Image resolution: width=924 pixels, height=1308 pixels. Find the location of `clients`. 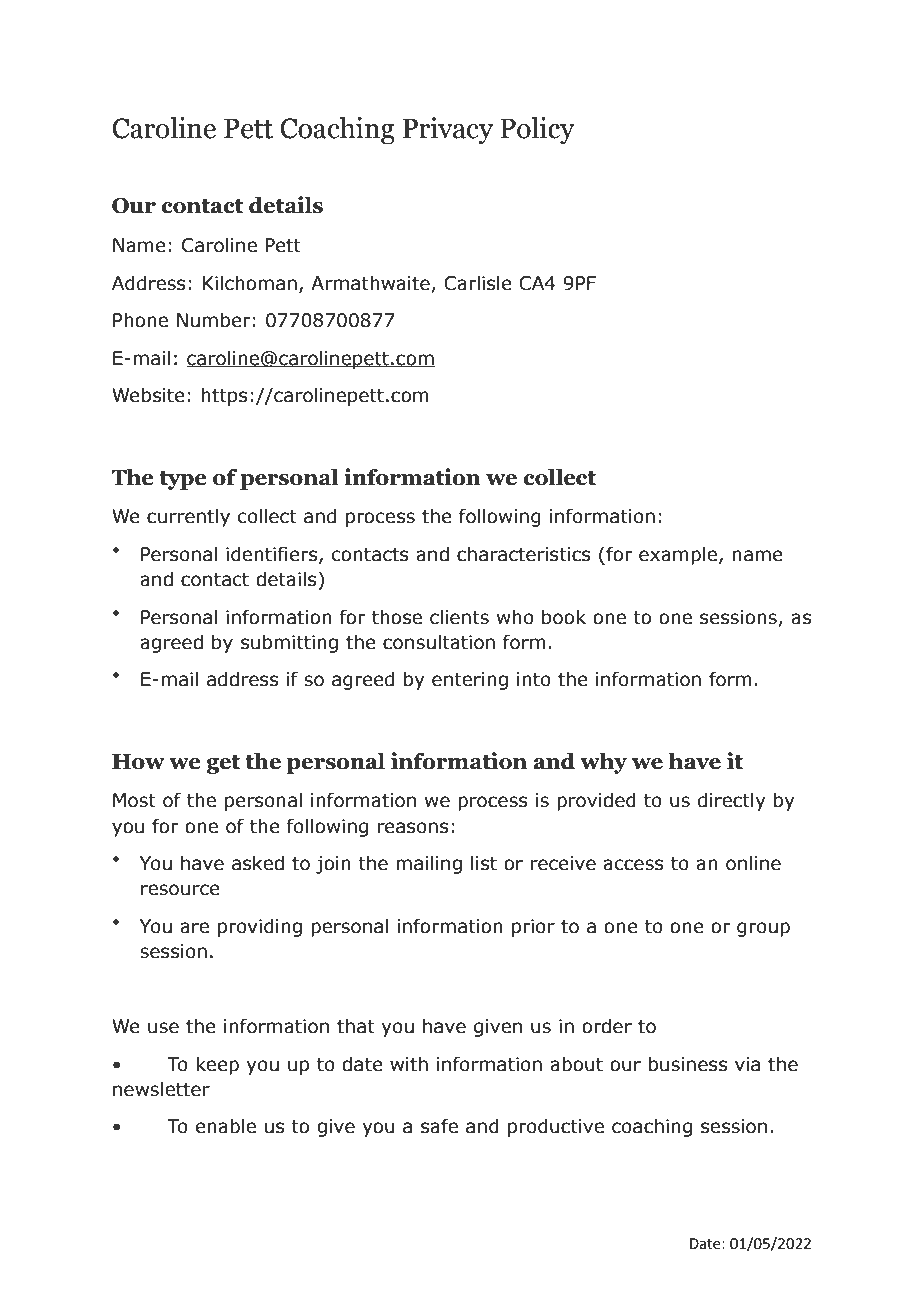

clients is located at coordinates (459, 617).
